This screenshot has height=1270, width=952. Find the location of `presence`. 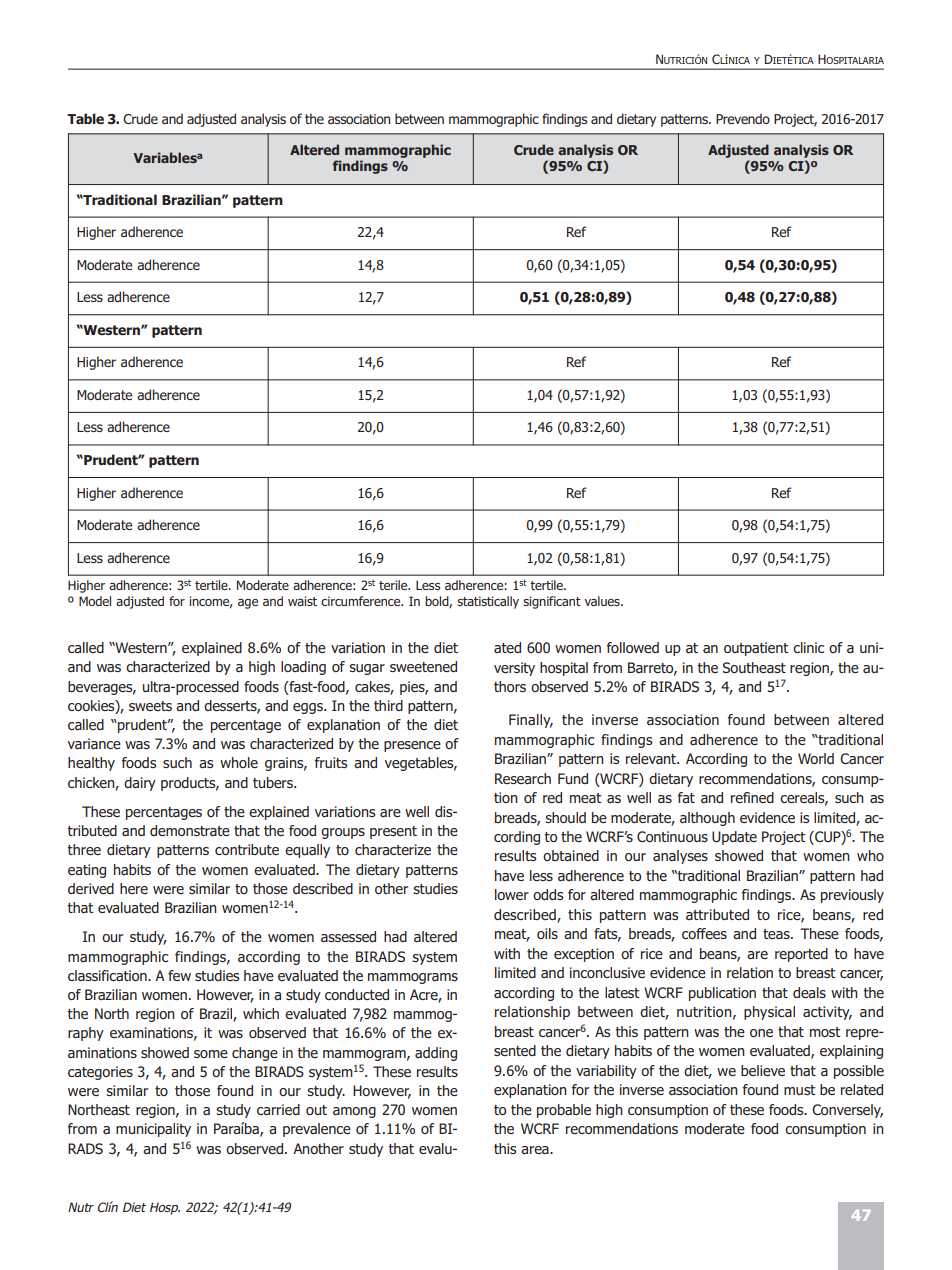

presence is located at coordinates (412, 746).
